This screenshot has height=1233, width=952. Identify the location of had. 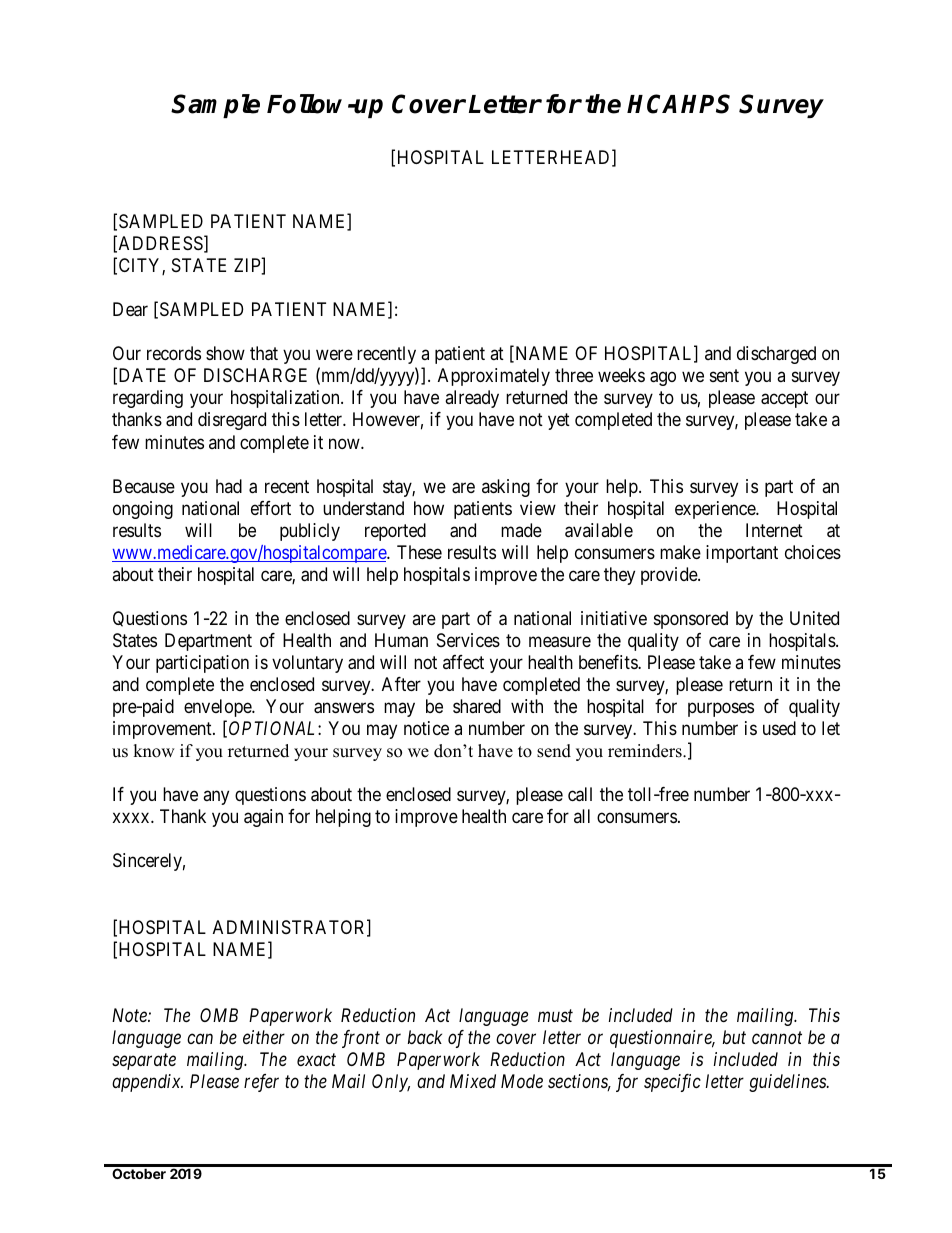
(229, 486).
